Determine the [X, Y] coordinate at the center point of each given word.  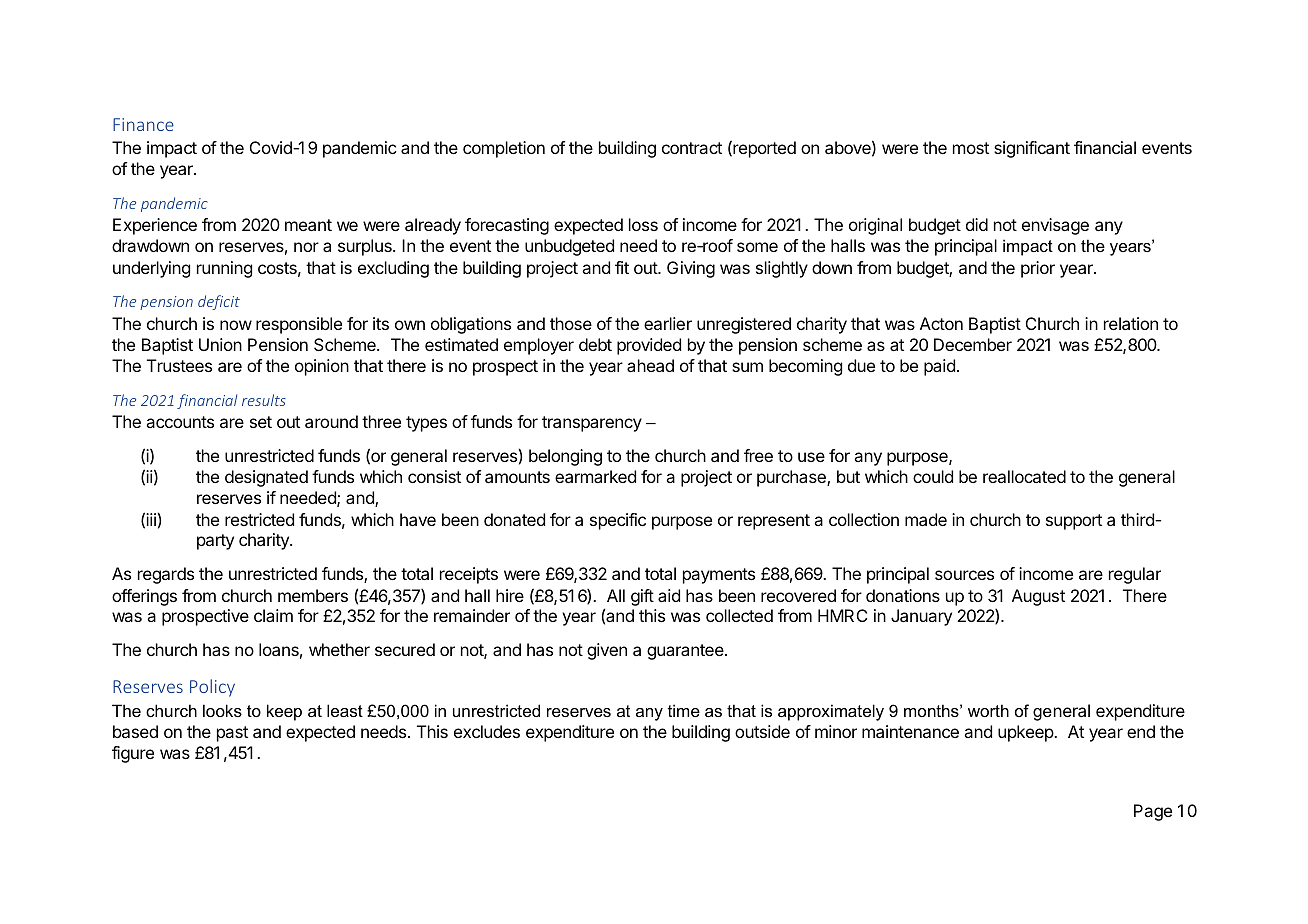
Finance [143, 124]
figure [133, 754]
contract [692, 148]
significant [1032, 149]
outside [762, 731]
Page [1153, 812]
